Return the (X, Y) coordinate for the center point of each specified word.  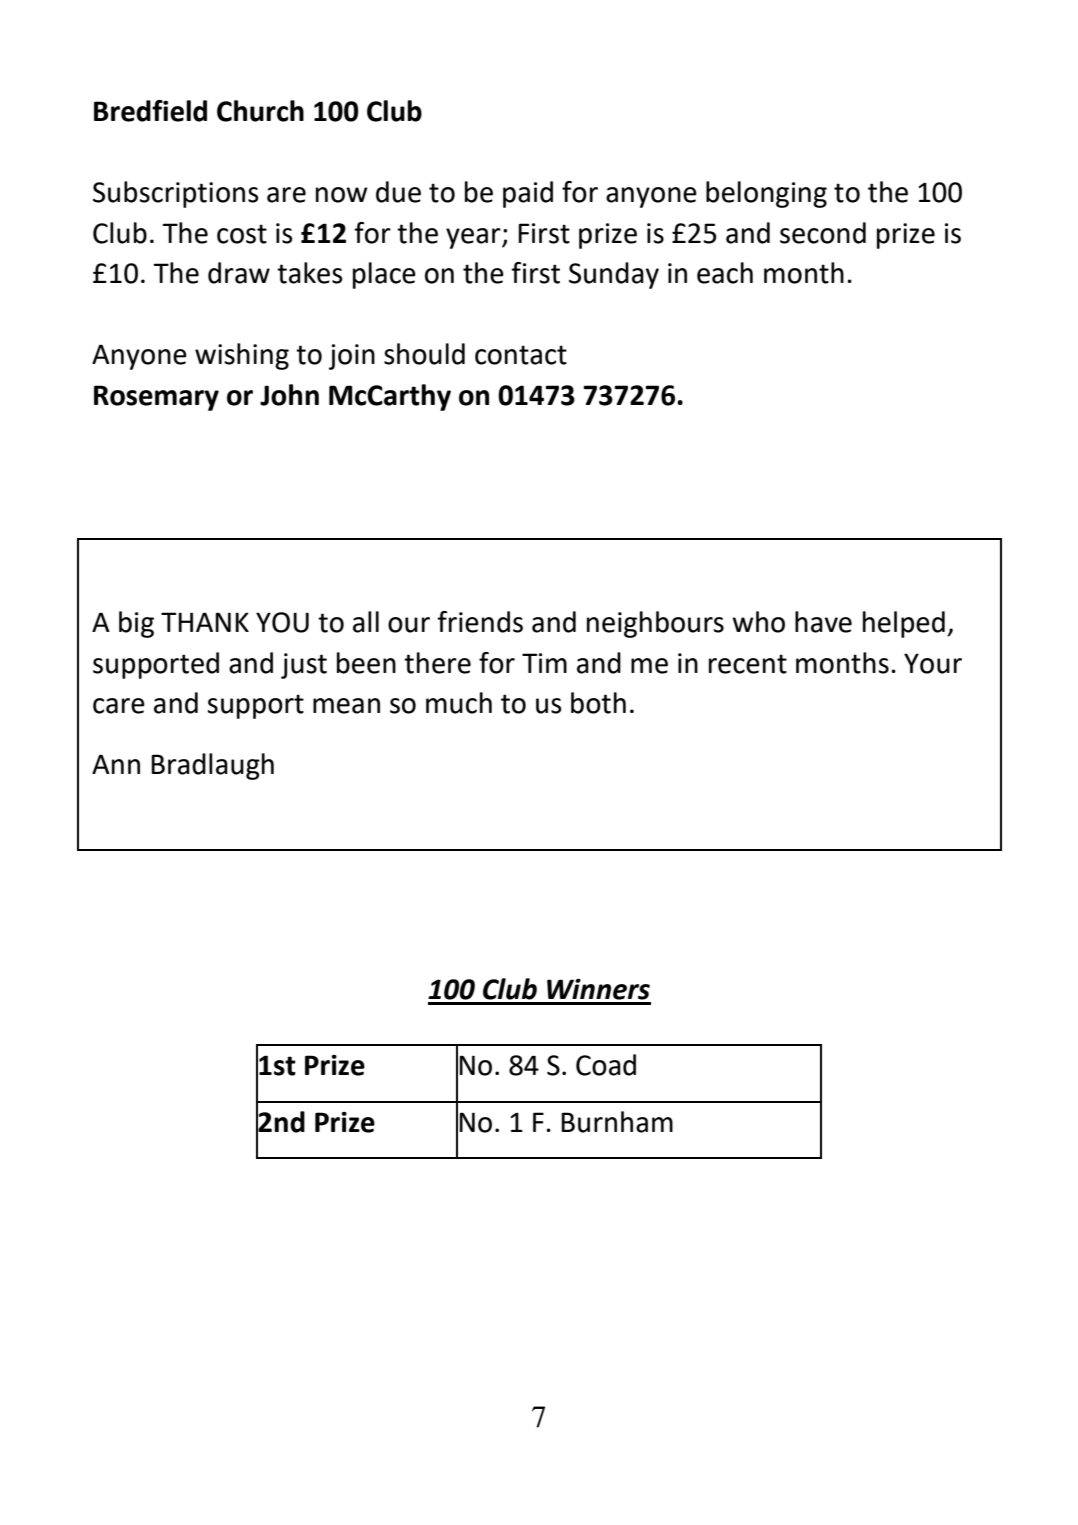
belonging (766, 194)
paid (528, 194)
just (304, 666)
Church (260, 111)
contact (521, 355)
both (598, 703)
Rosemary (156, 398)
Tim (544, 663)
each (725, 273)
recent (748, 664)
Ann (116, 764)
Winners (598, 989)
